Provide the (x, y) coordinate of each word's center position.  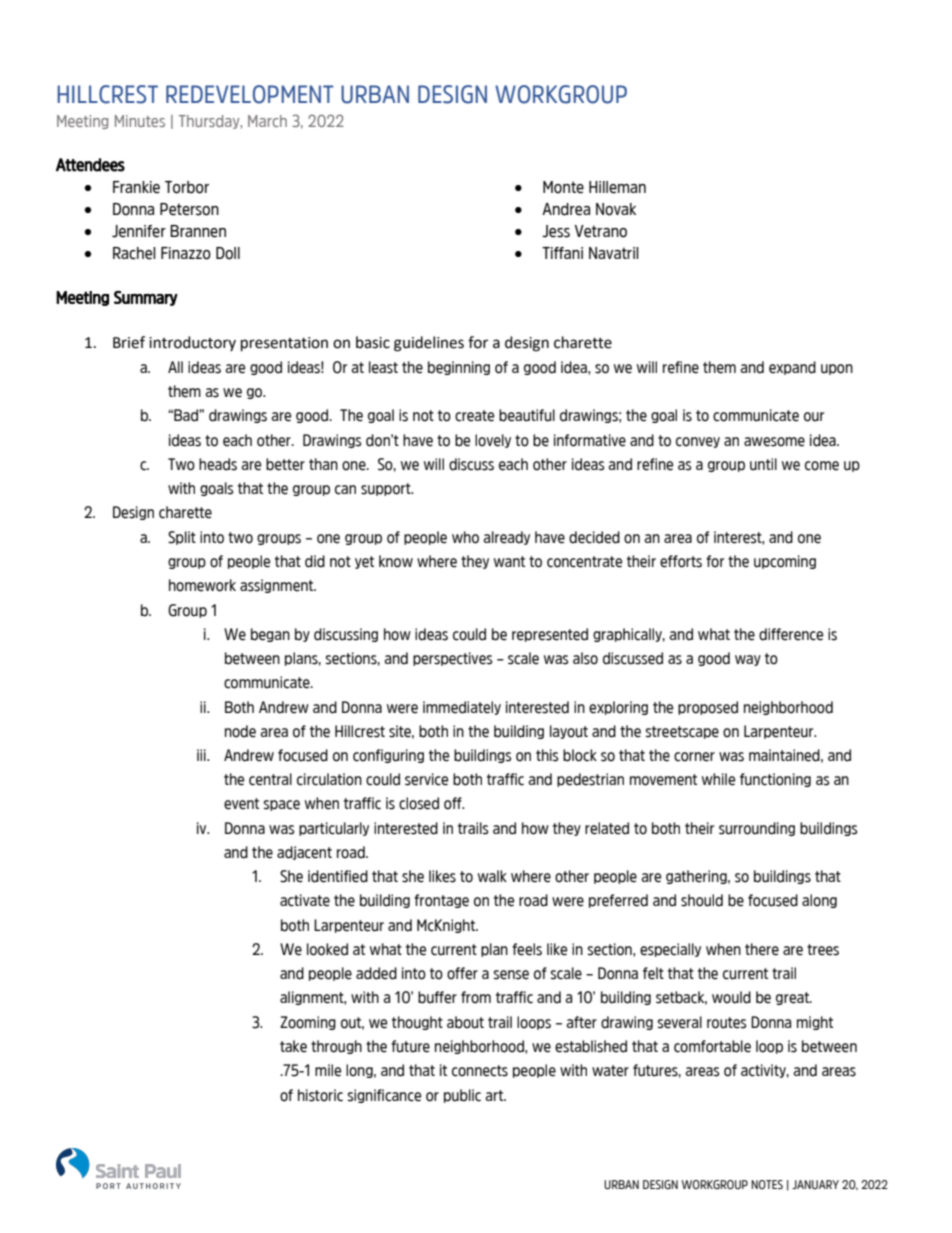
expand (792, 368)
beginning (459, 368)
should (702, 900)
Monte (563, 187)
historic (320, 1095)
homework (202, 585)
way (748, 660)
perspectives (452, 659)
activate (305, 900)
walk (492, 876)
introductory (192, 343)
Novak (616, 209)
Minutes (140, 121)
